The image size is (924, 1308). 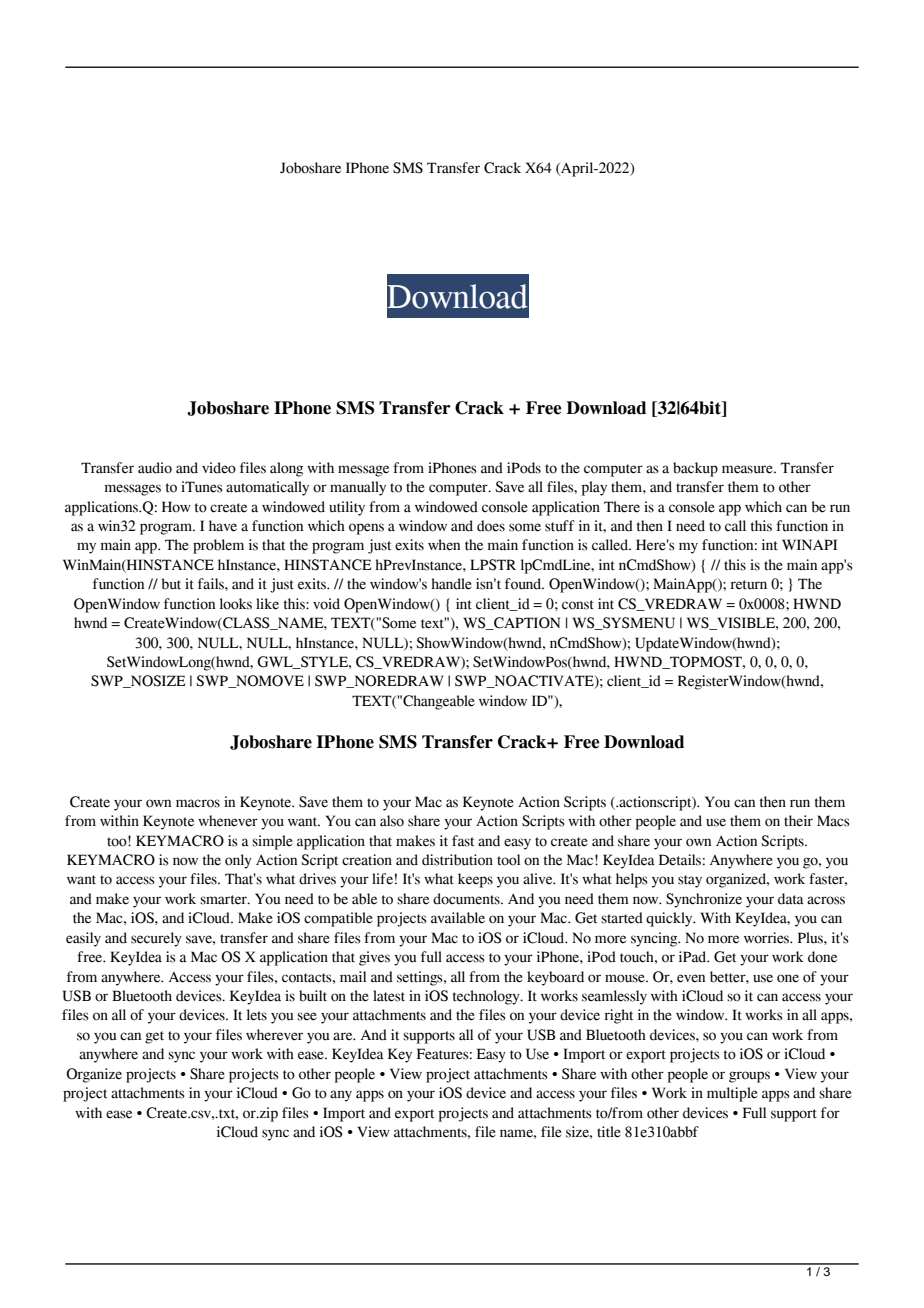 I want to click on backup, so click(x=695, y=469).
